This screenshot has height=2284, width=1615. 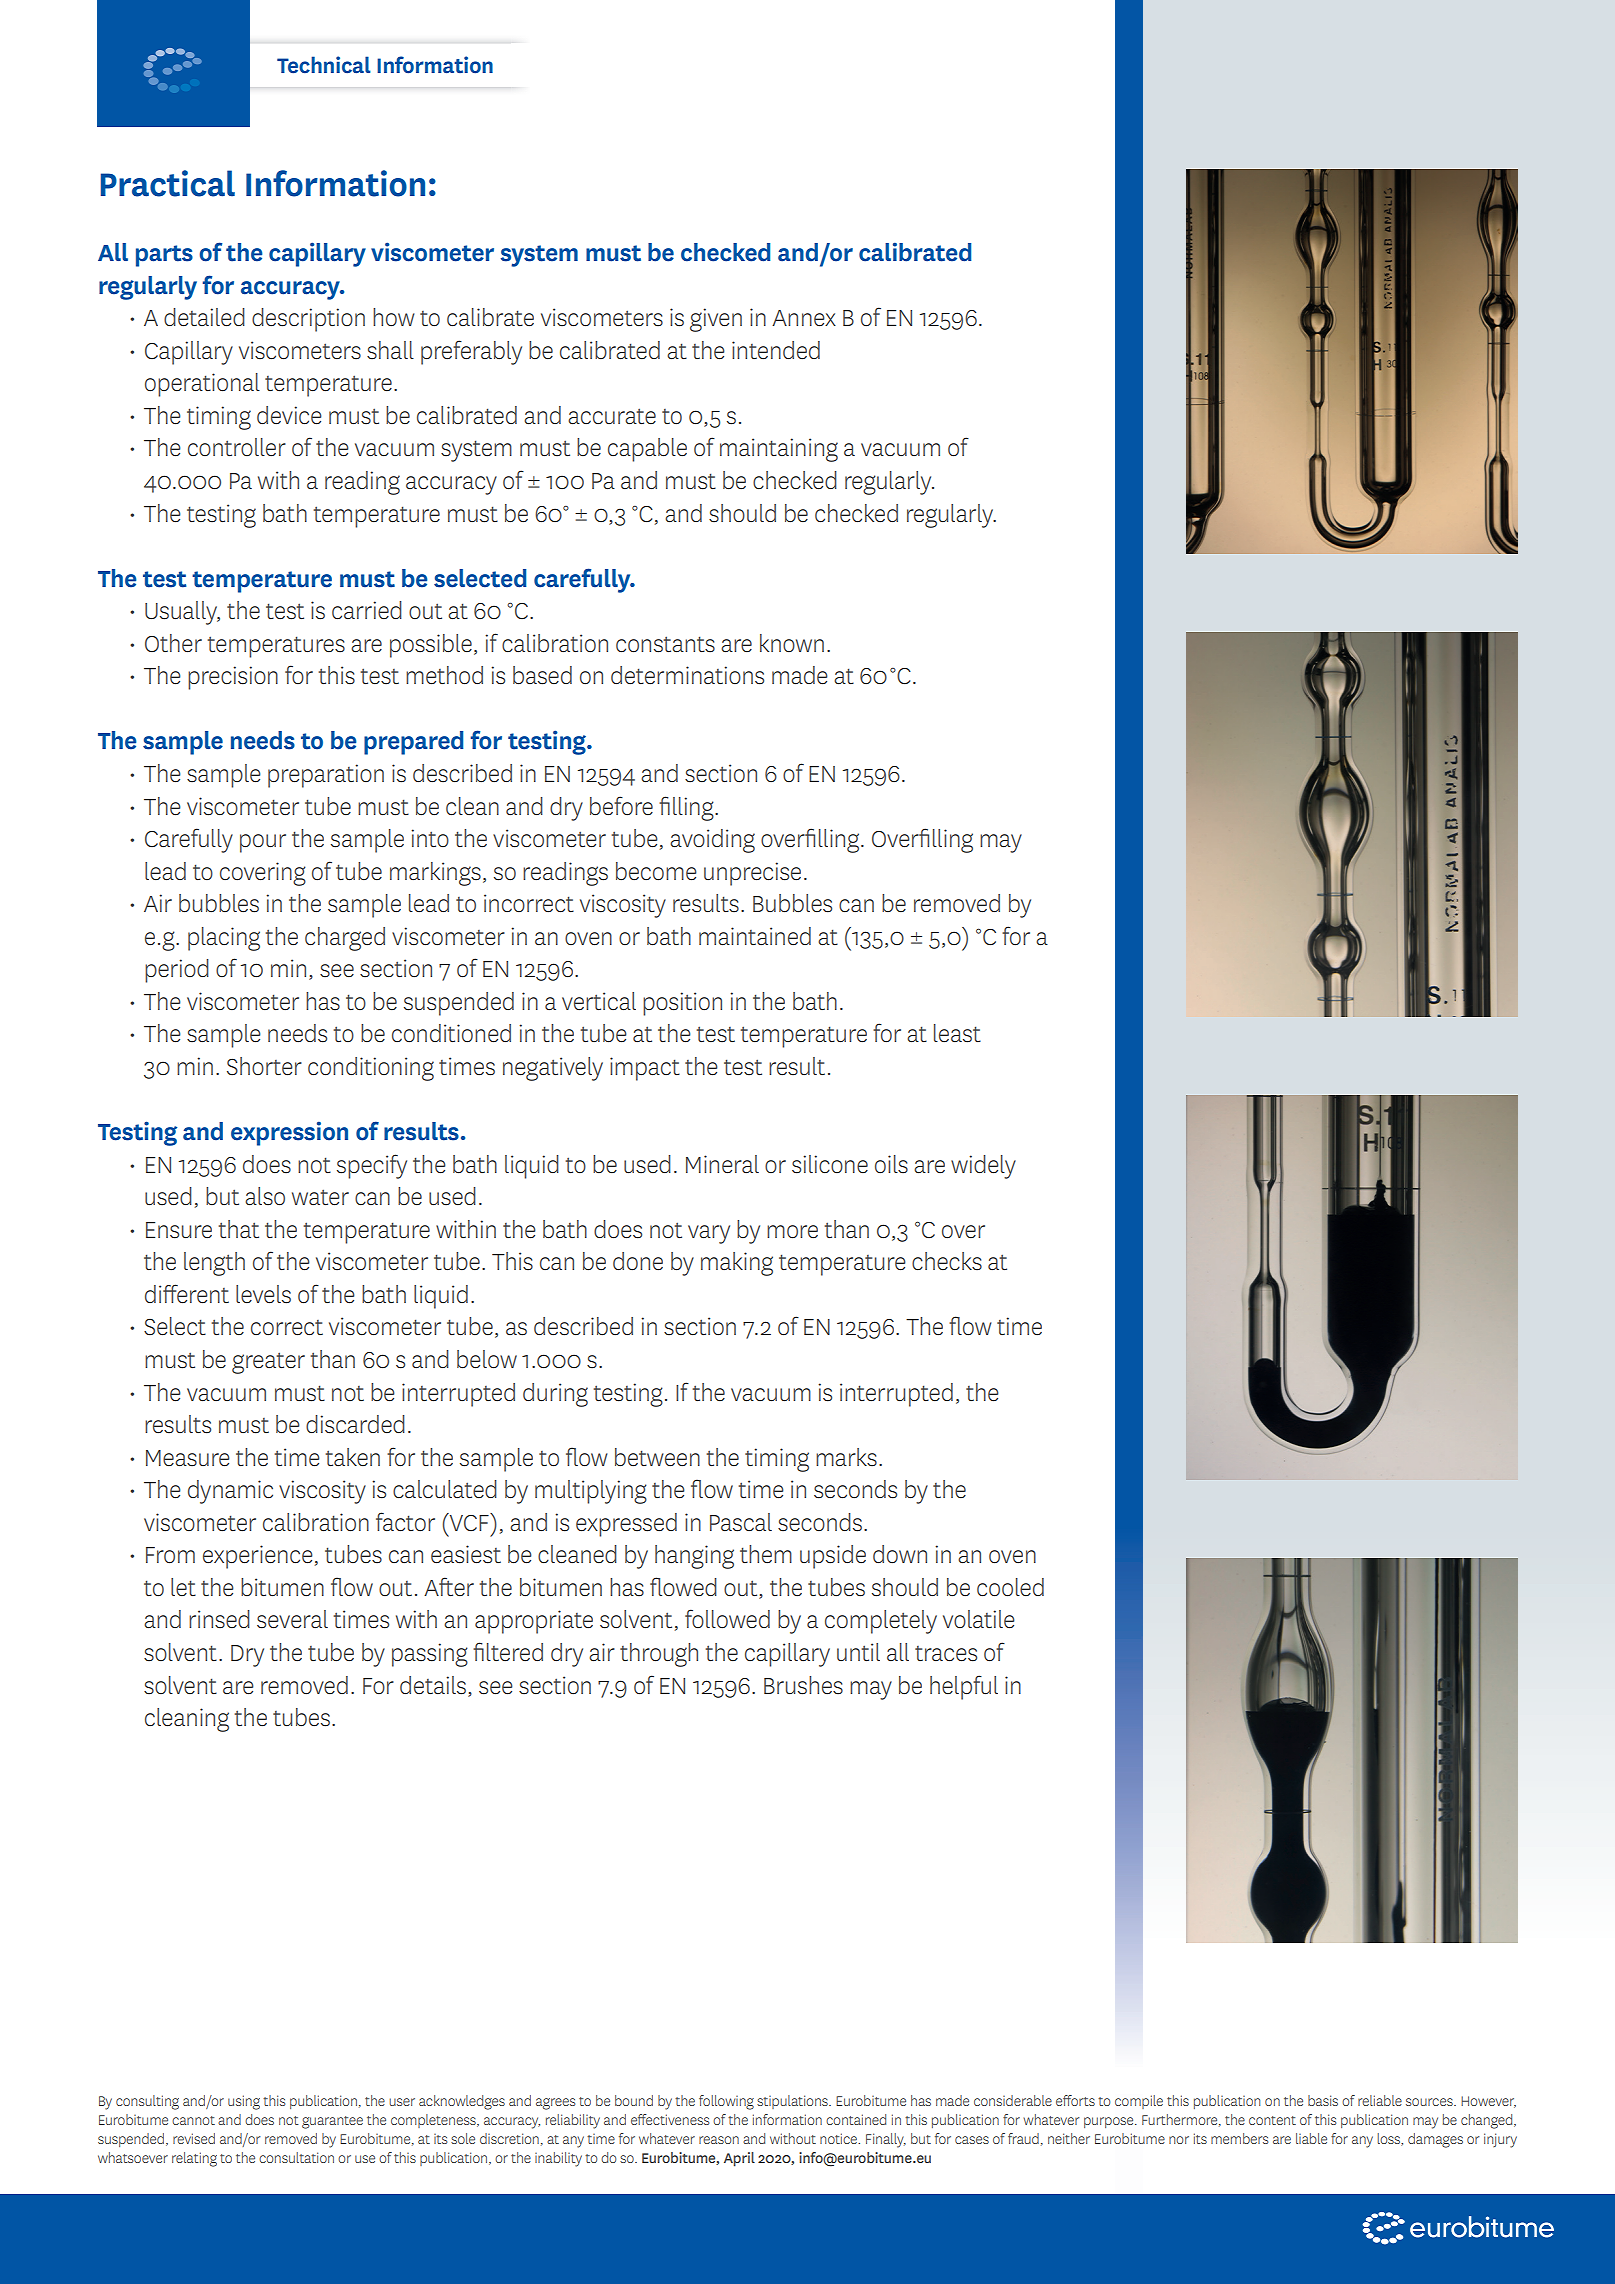 What do you see at coordinates (324, 65) in the screenshot?
I see `Technical` at bounding box center [324, 65].
